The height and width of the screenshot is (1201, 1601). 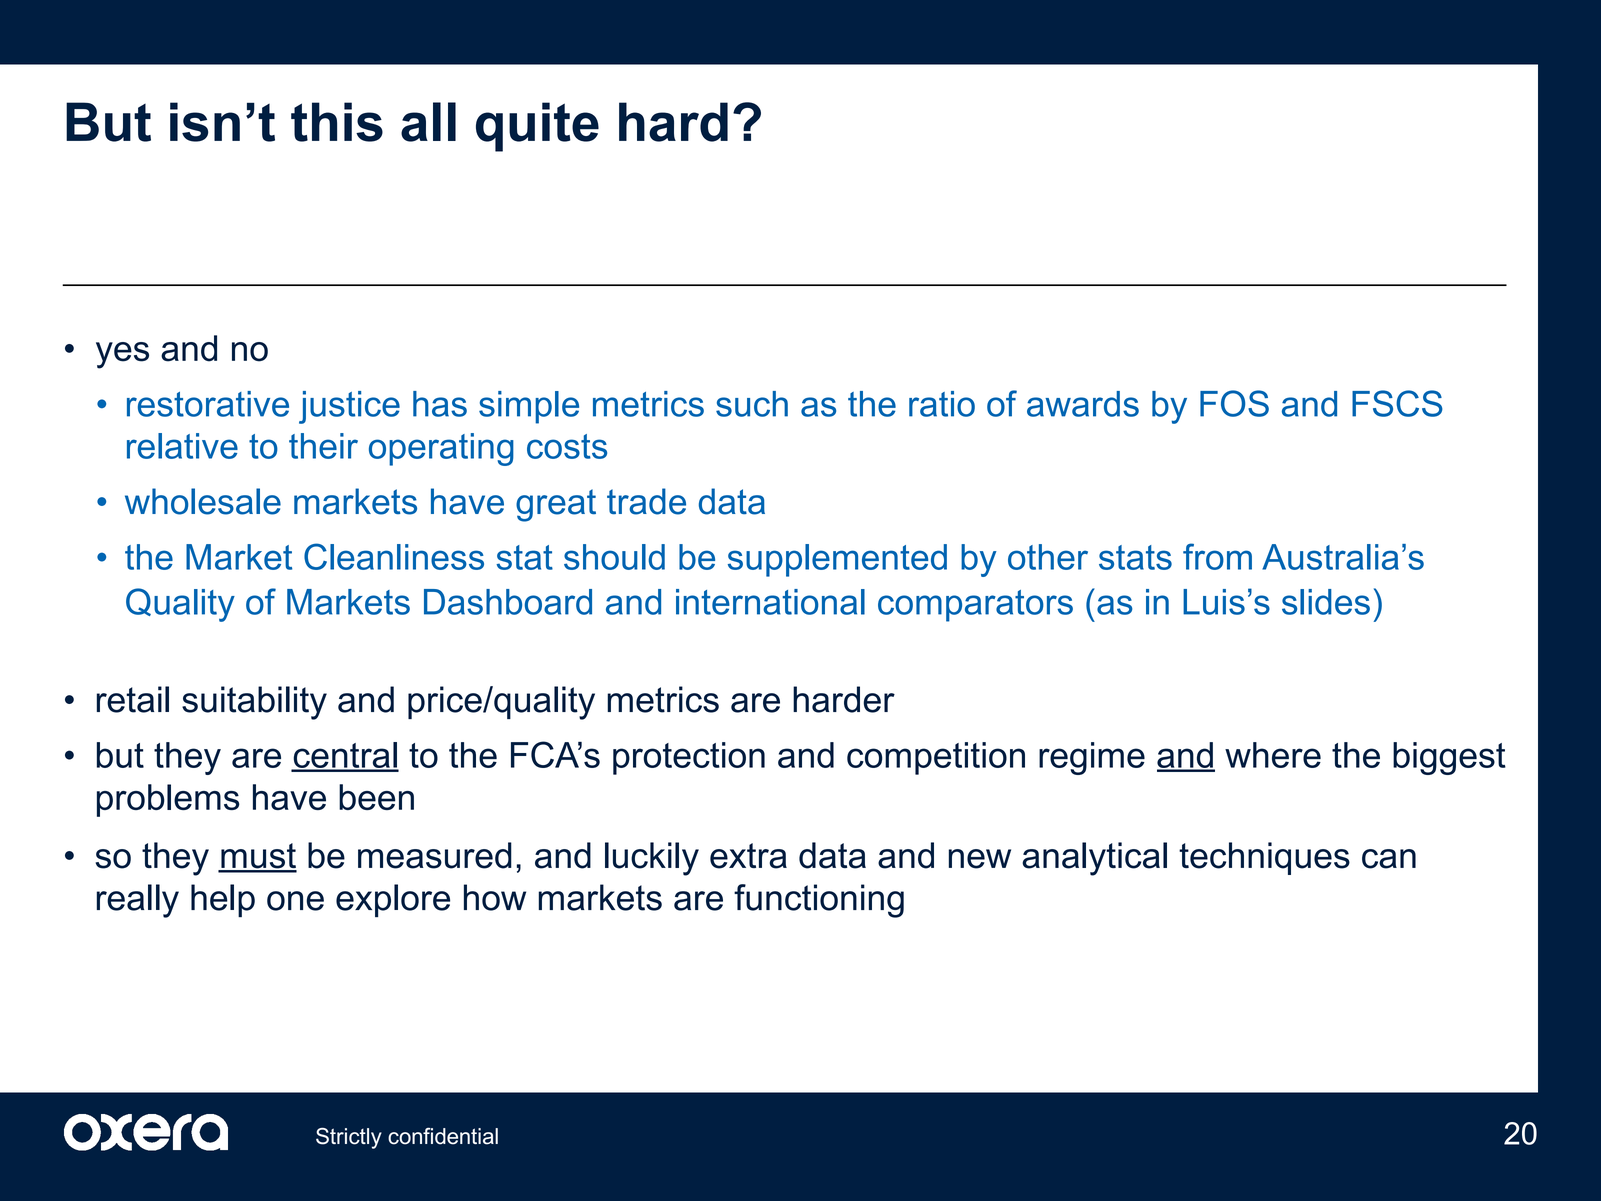 I want to click on protection, so click(x=689, y=758).
